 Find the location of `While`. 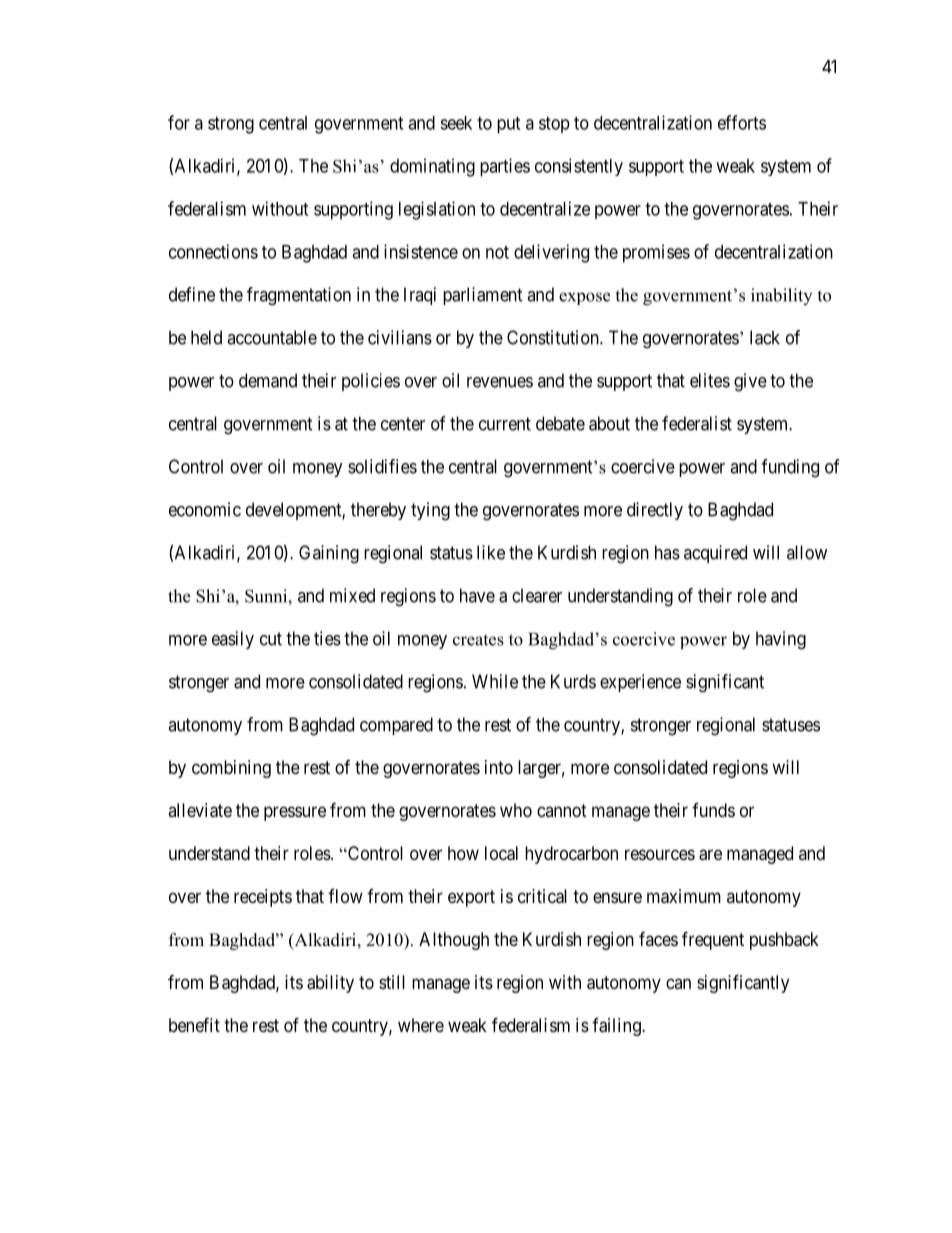

While is located at coordinates (495, 681).
